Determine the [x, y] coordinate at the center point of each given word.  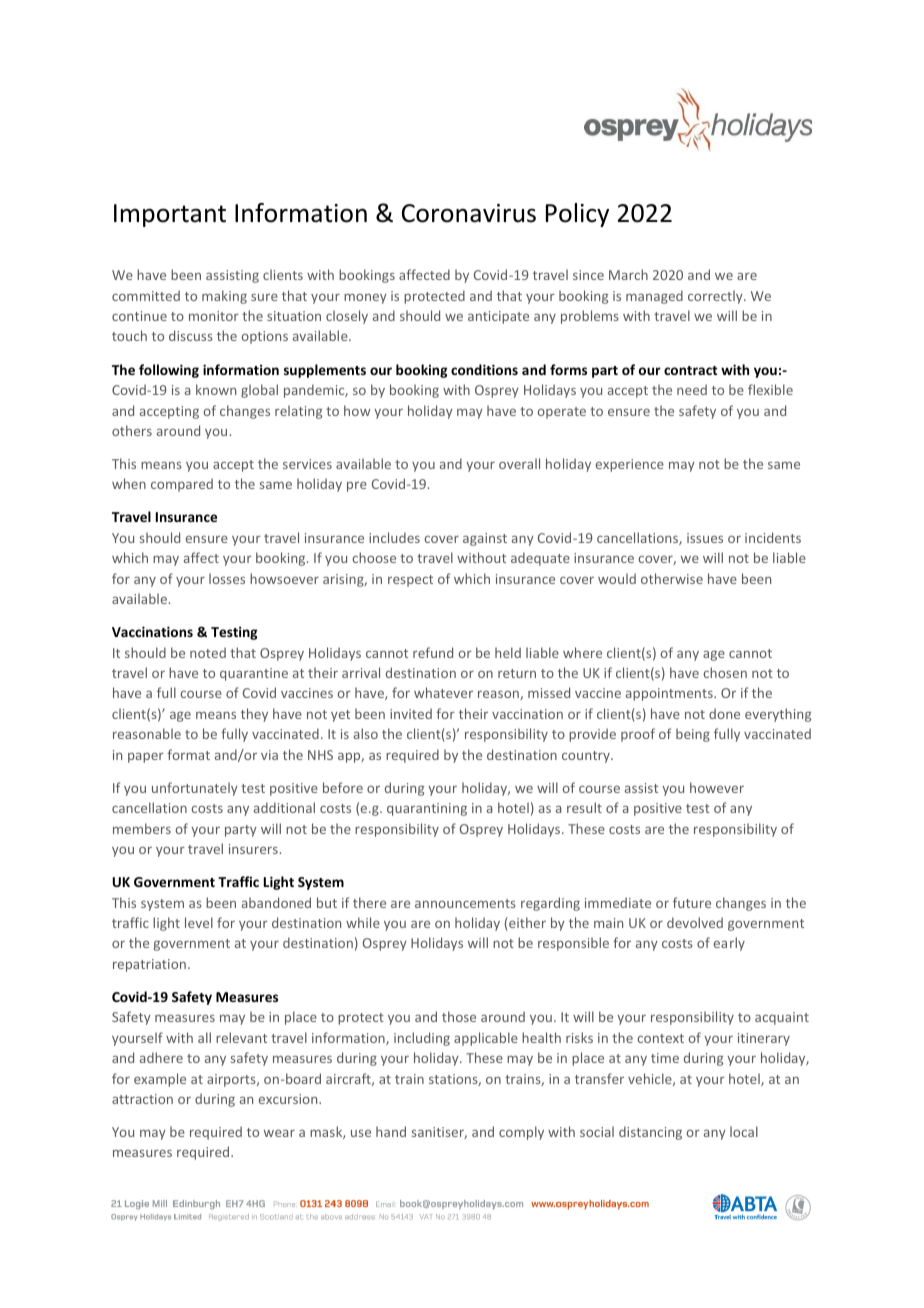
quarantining [427, 809]
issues [705, 538]
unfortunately [195, 789]
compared [182, 485]
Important [170, 215]
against [485, 539]
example [160, 1080]
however [717, 787]
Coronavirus [469, 213]
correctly [716, 297]
